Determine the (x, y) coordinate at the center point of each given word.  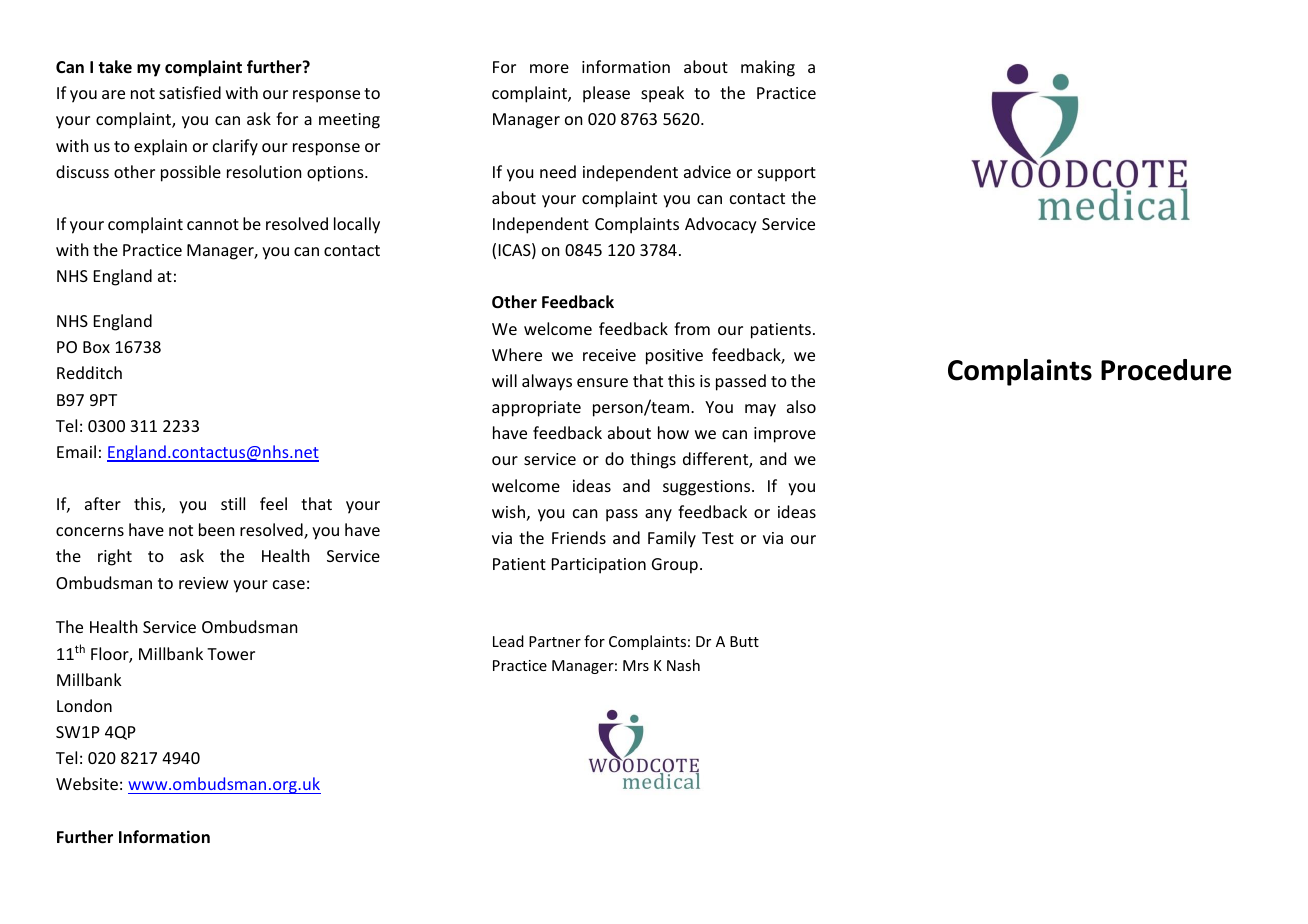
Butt (744, 641)
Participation (599, 566)
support (787, 174)
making (768, 68)
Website (87, 783)
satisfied (190, 92)
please (606, 94)
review (204, 583)
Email (76, 451)
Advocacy (721, 225)
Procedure (1166, 370)
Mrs (636, 665)
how (673, 432)
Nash (683, 665)
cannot (213, 224)
